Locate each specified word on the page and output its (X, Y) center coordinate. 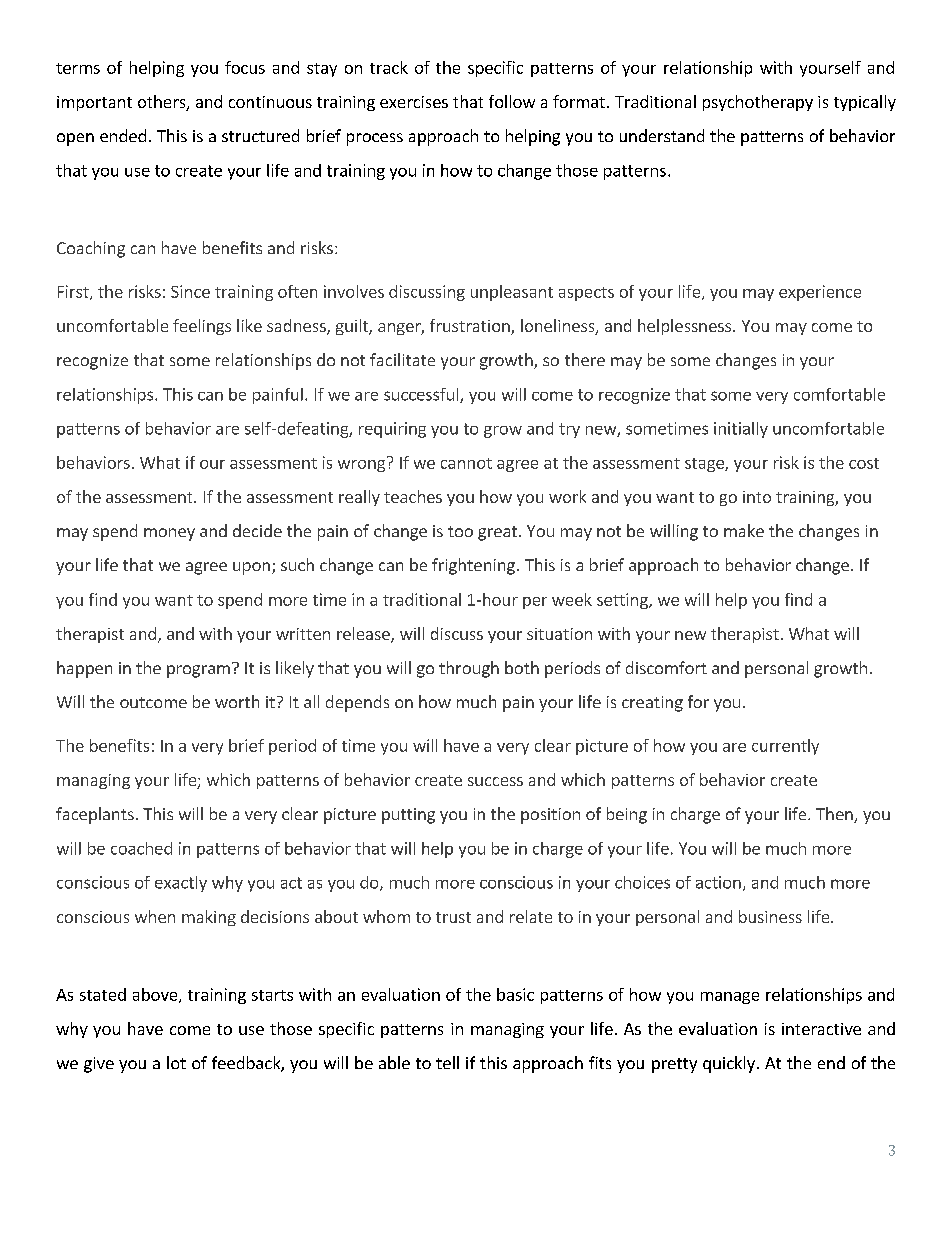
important (94, 103)
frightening (473, 566)
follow (512, 101)
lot (176, 1062)
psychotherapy (758, 103)
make (744, 530)
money (169, 534)
